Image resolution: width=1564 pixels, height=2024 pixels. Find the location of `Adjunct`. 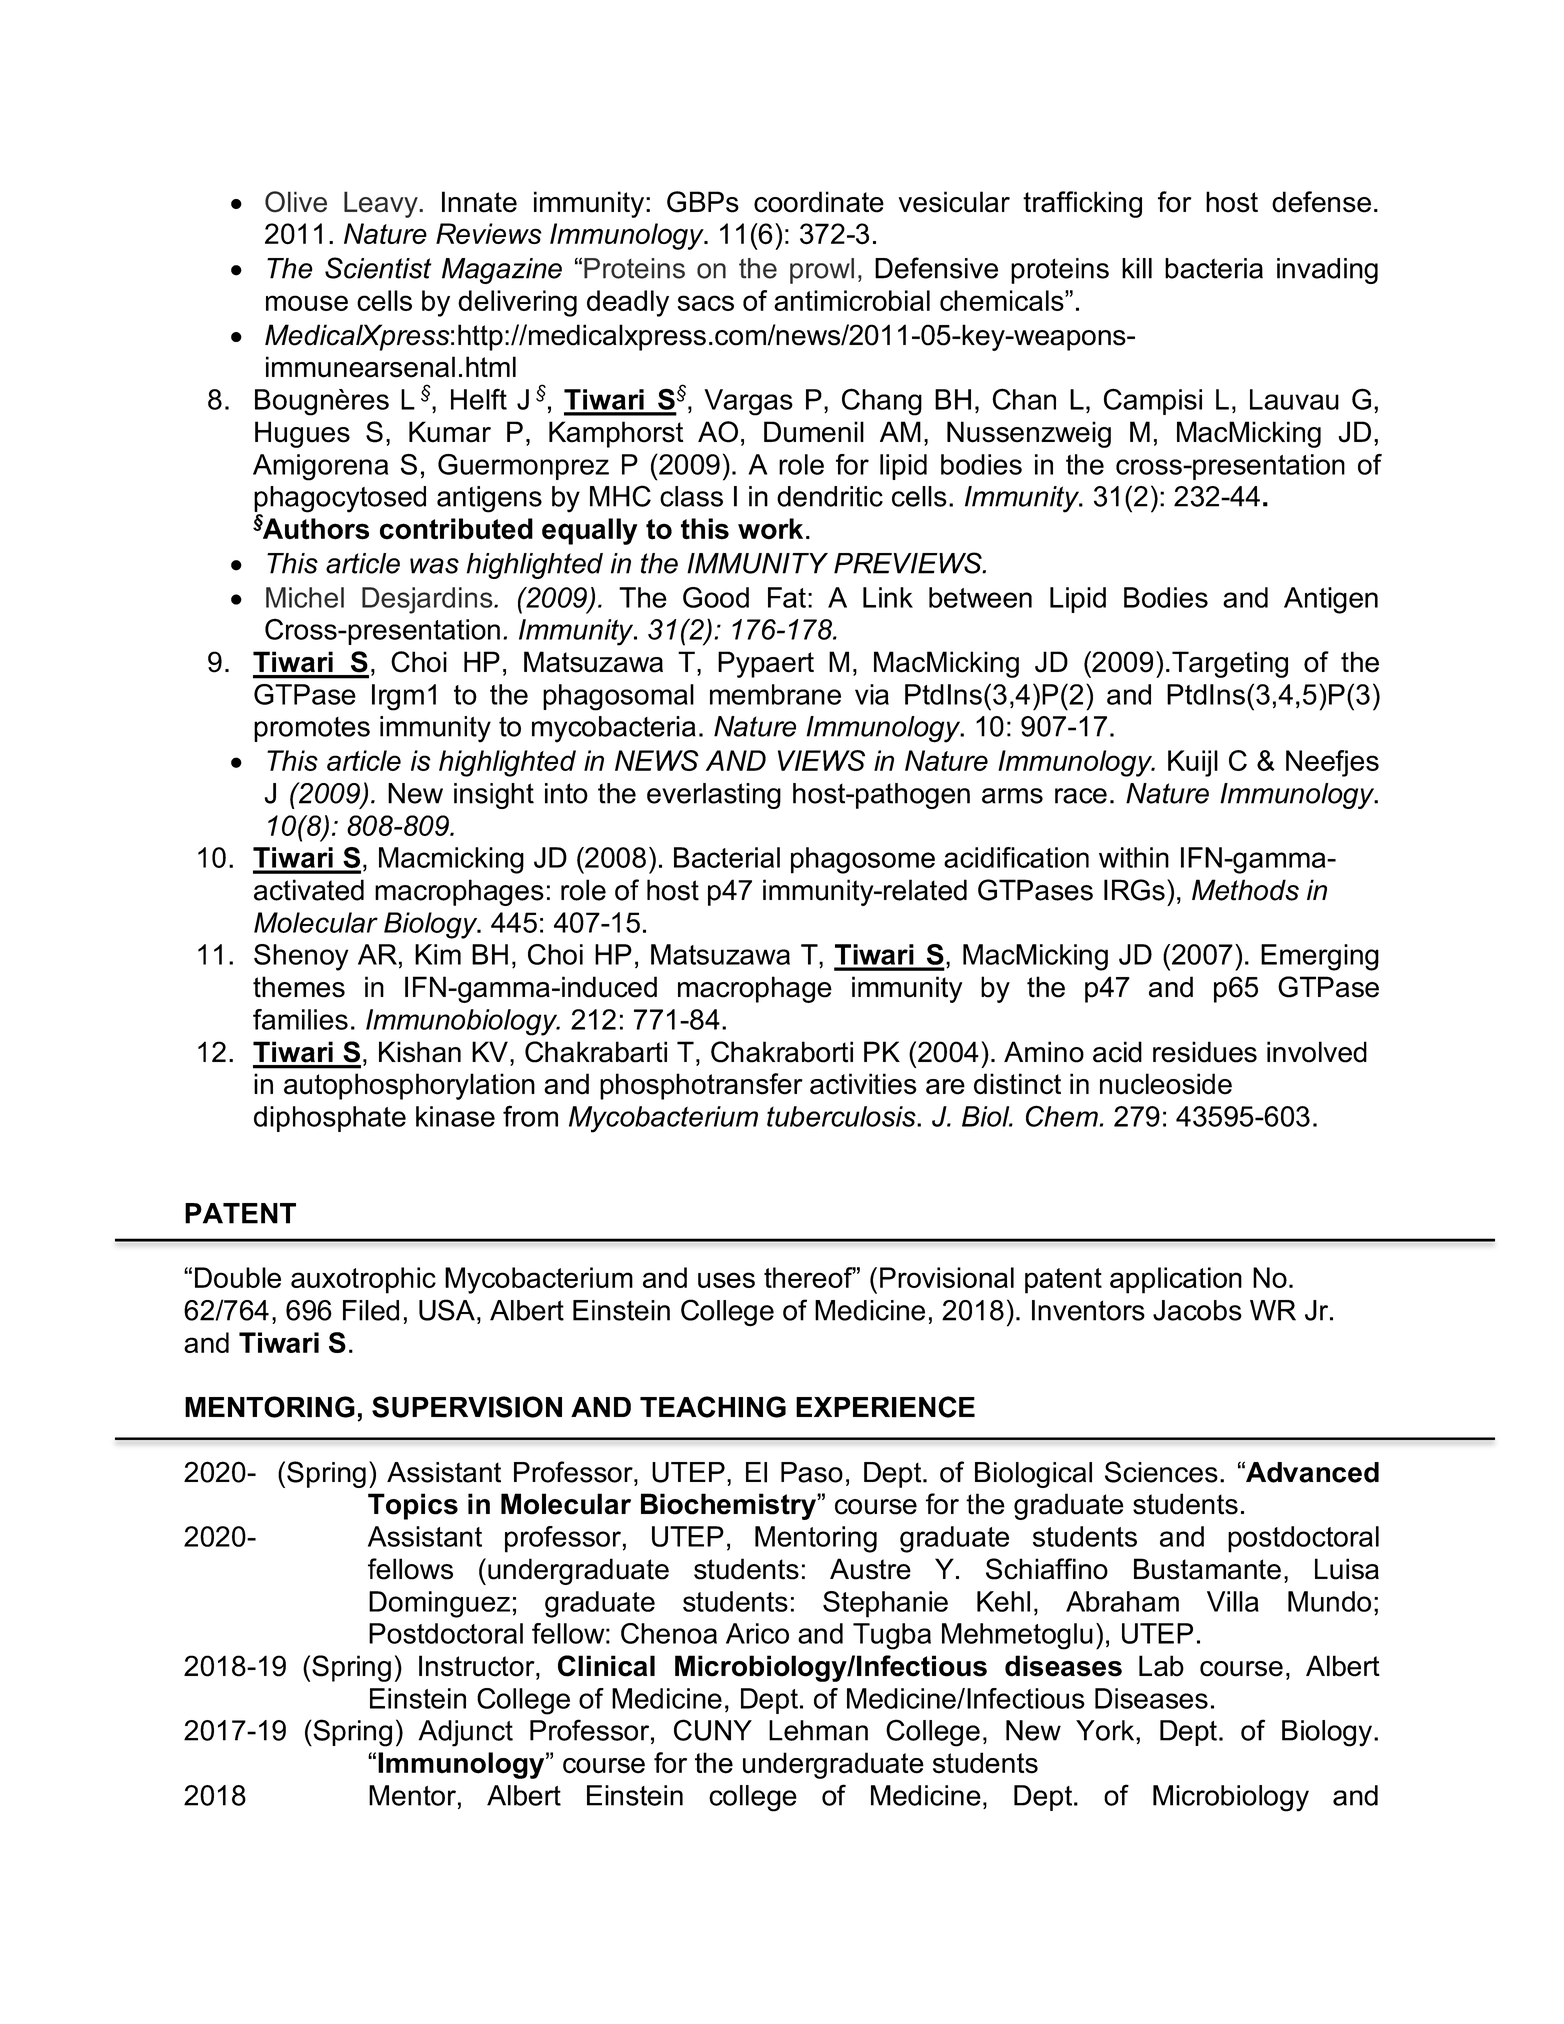

Adjunct is located at coordinates (466, 1733).
